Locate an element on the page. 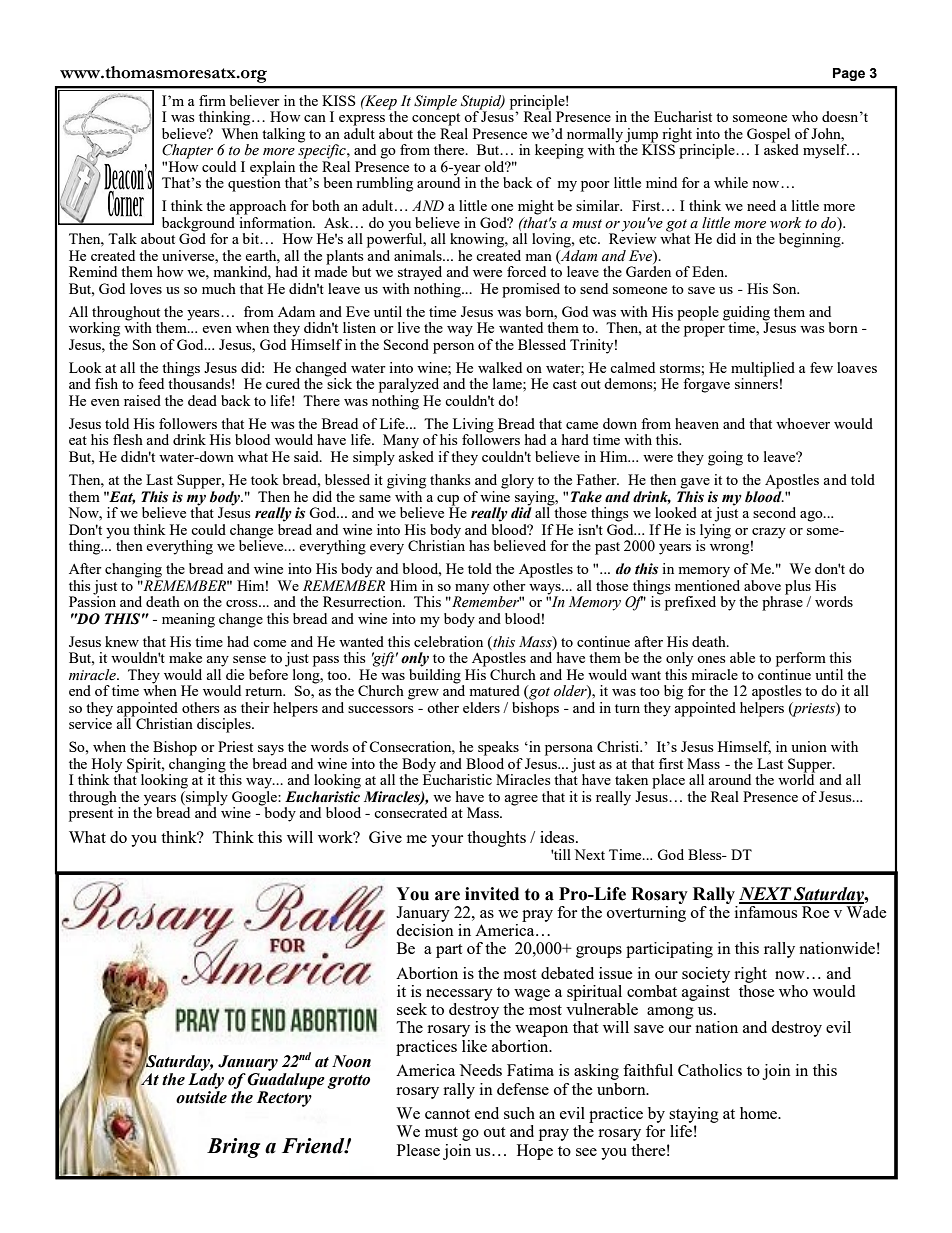  Google is located at coordinates (255, 798).
